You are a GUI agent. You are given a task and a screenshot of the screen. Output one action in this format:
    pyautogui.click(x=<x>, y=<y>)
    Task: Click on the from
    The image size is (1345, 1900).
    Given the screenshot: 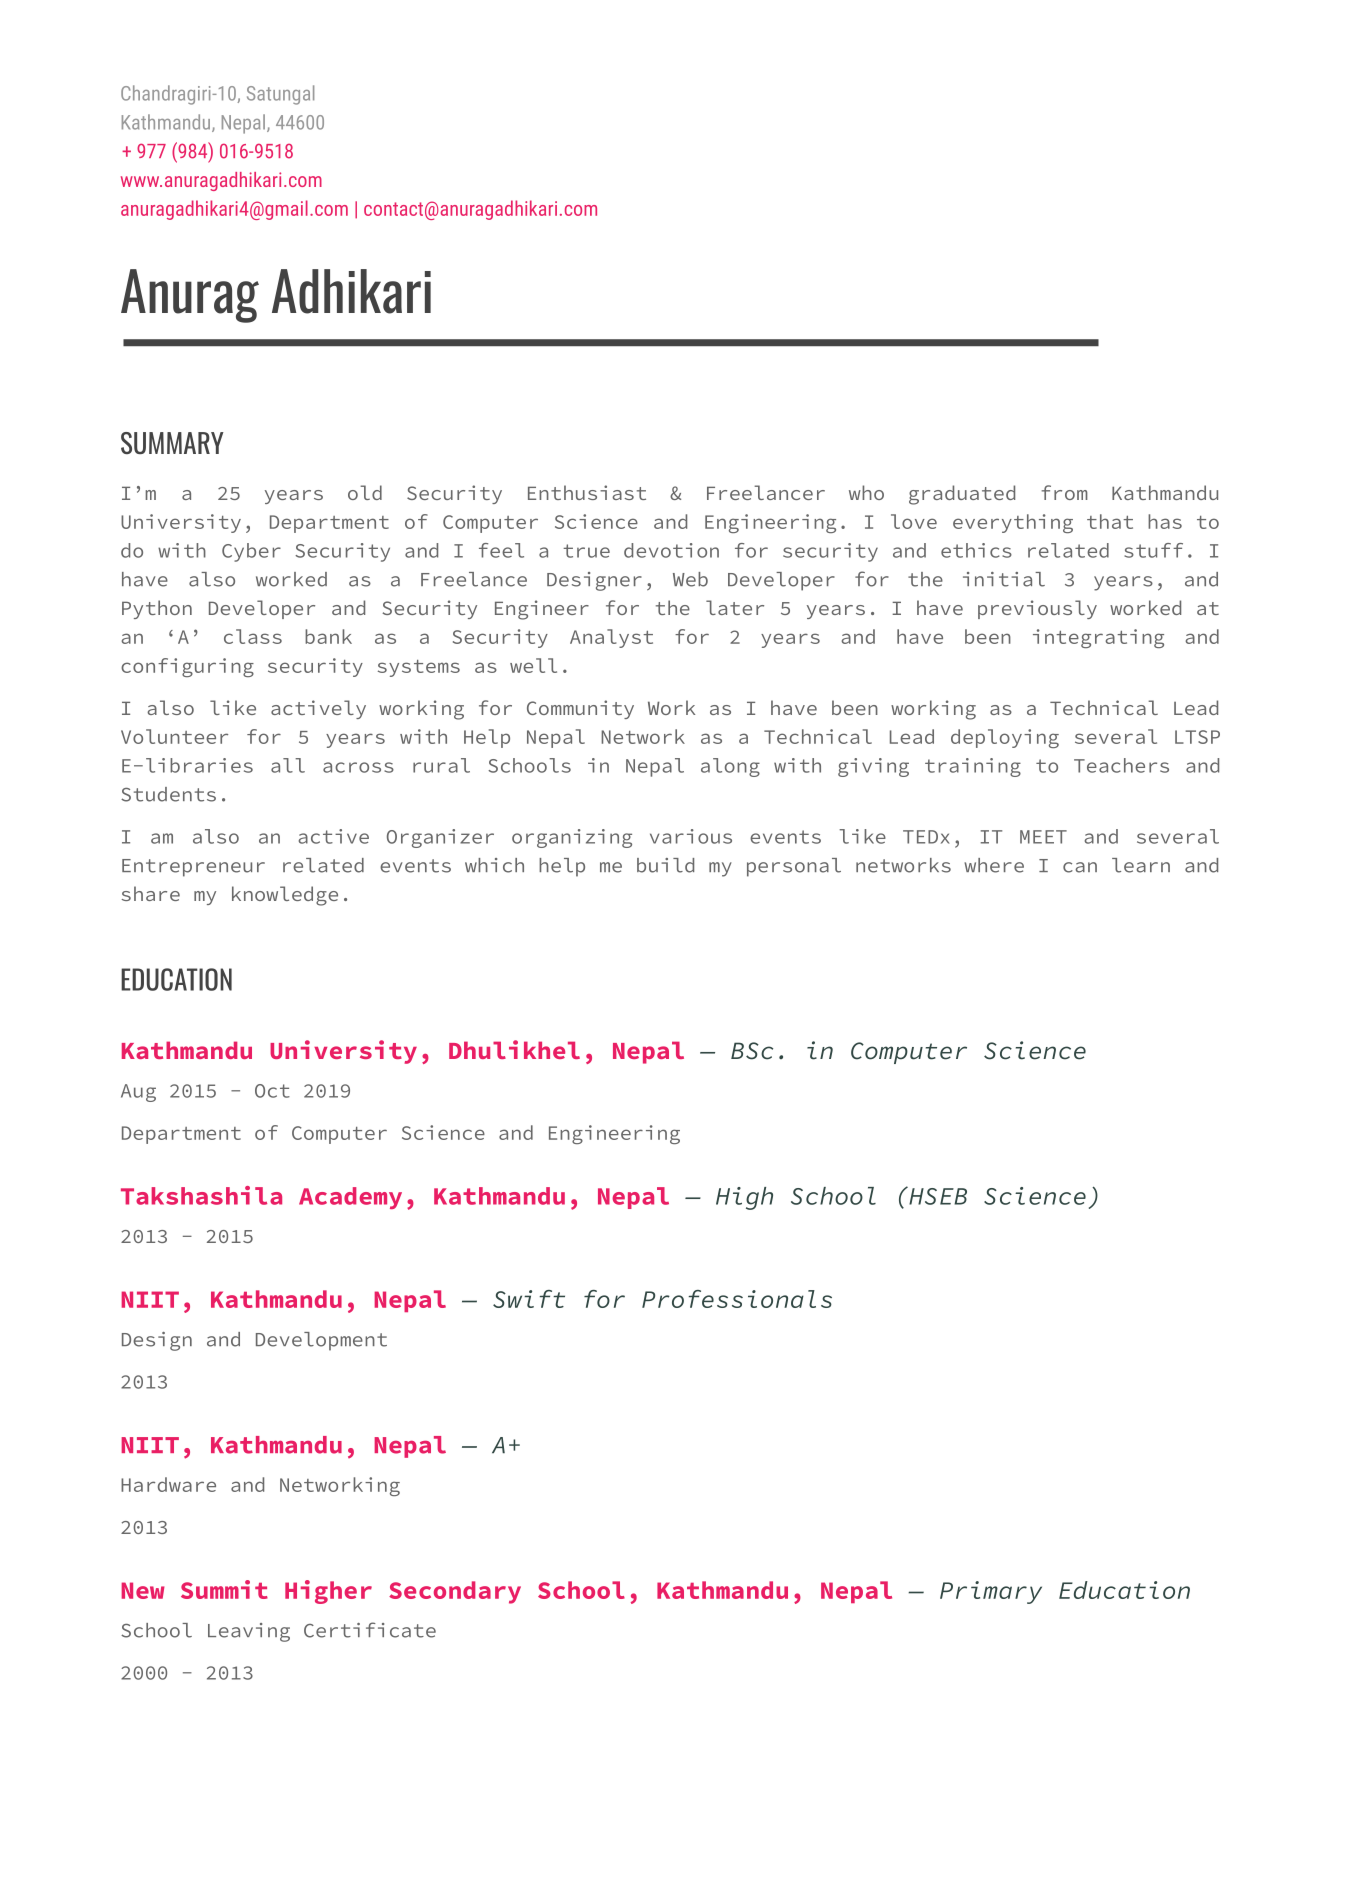 What is the action you would take?
    pyautogui.click(x=1065, y=492)
